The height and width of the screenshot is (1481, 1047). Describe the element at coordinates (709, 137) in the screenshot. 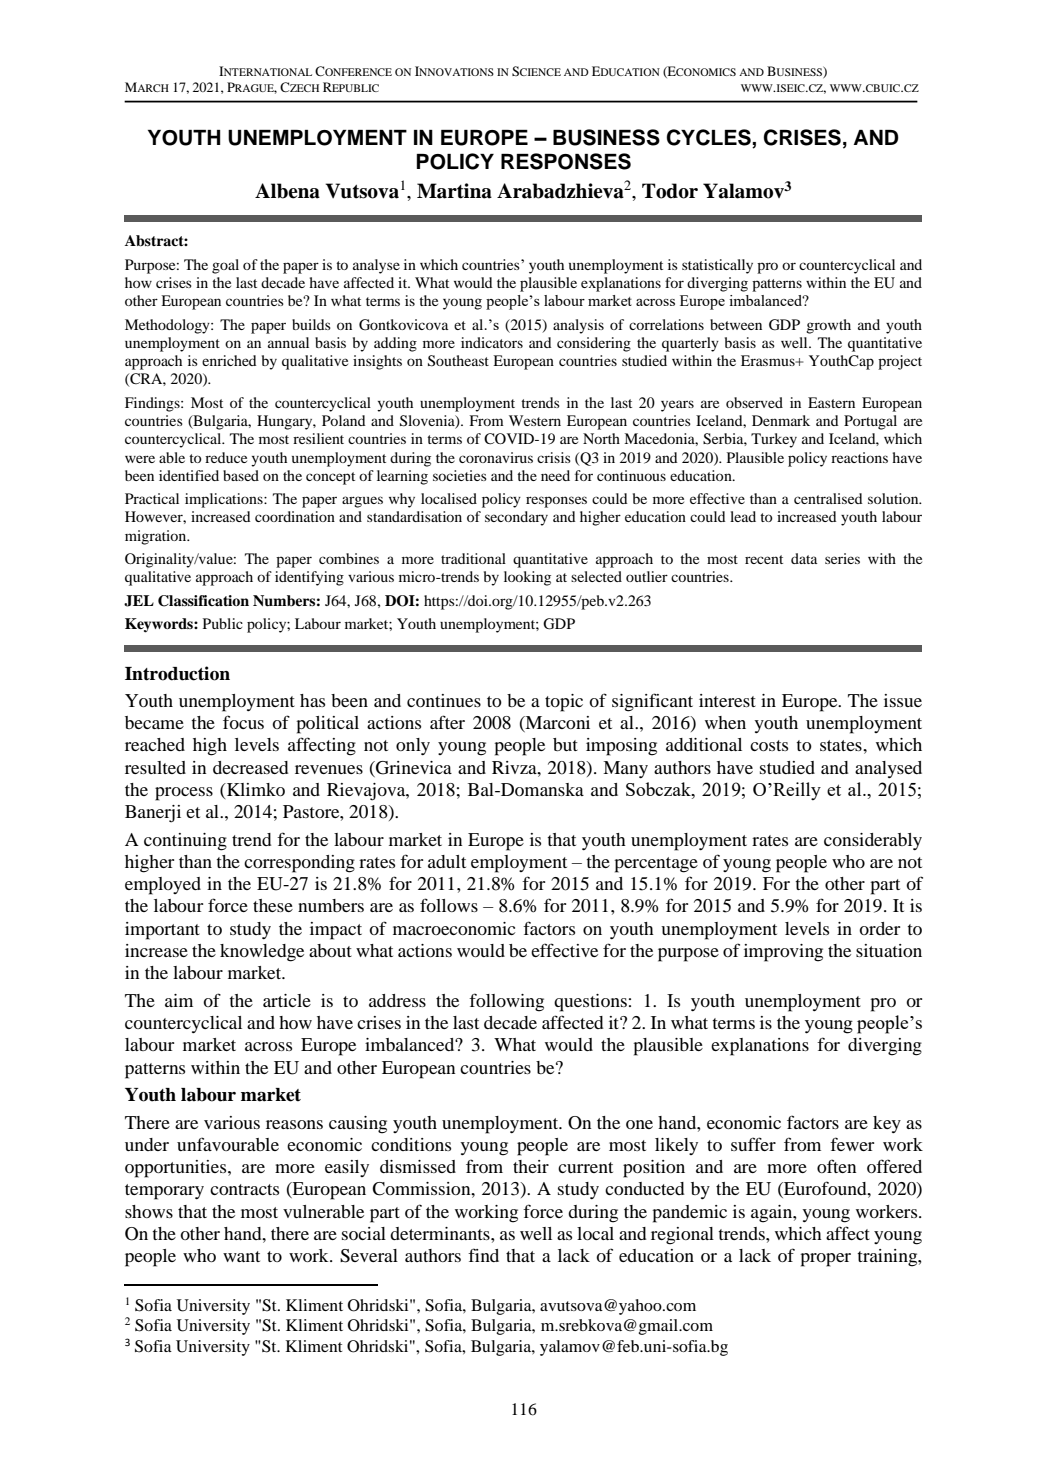

I see `CYCLES` at that location.
